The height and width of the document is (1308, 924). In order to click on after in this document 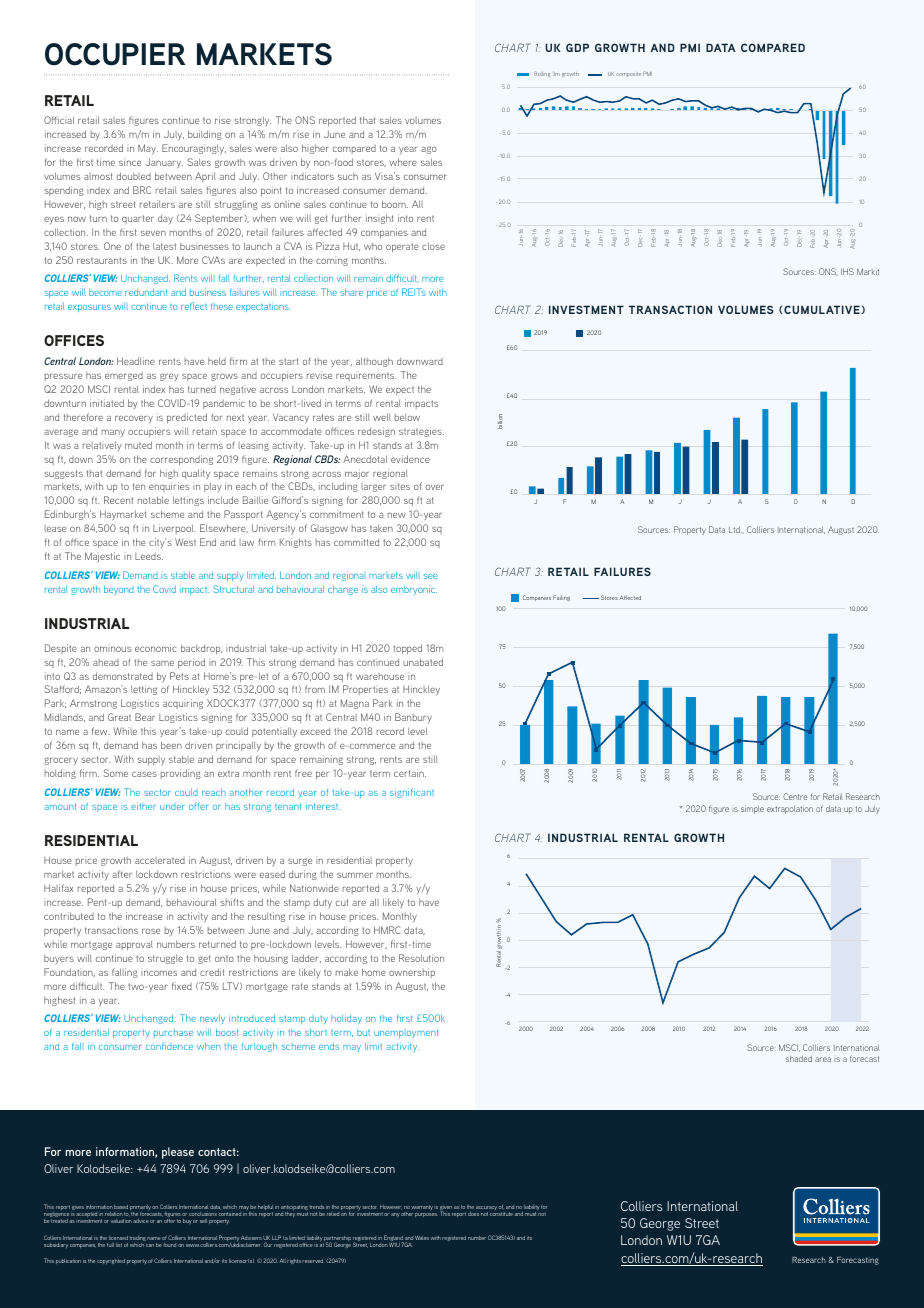, I will do `click(122, 874)`.
